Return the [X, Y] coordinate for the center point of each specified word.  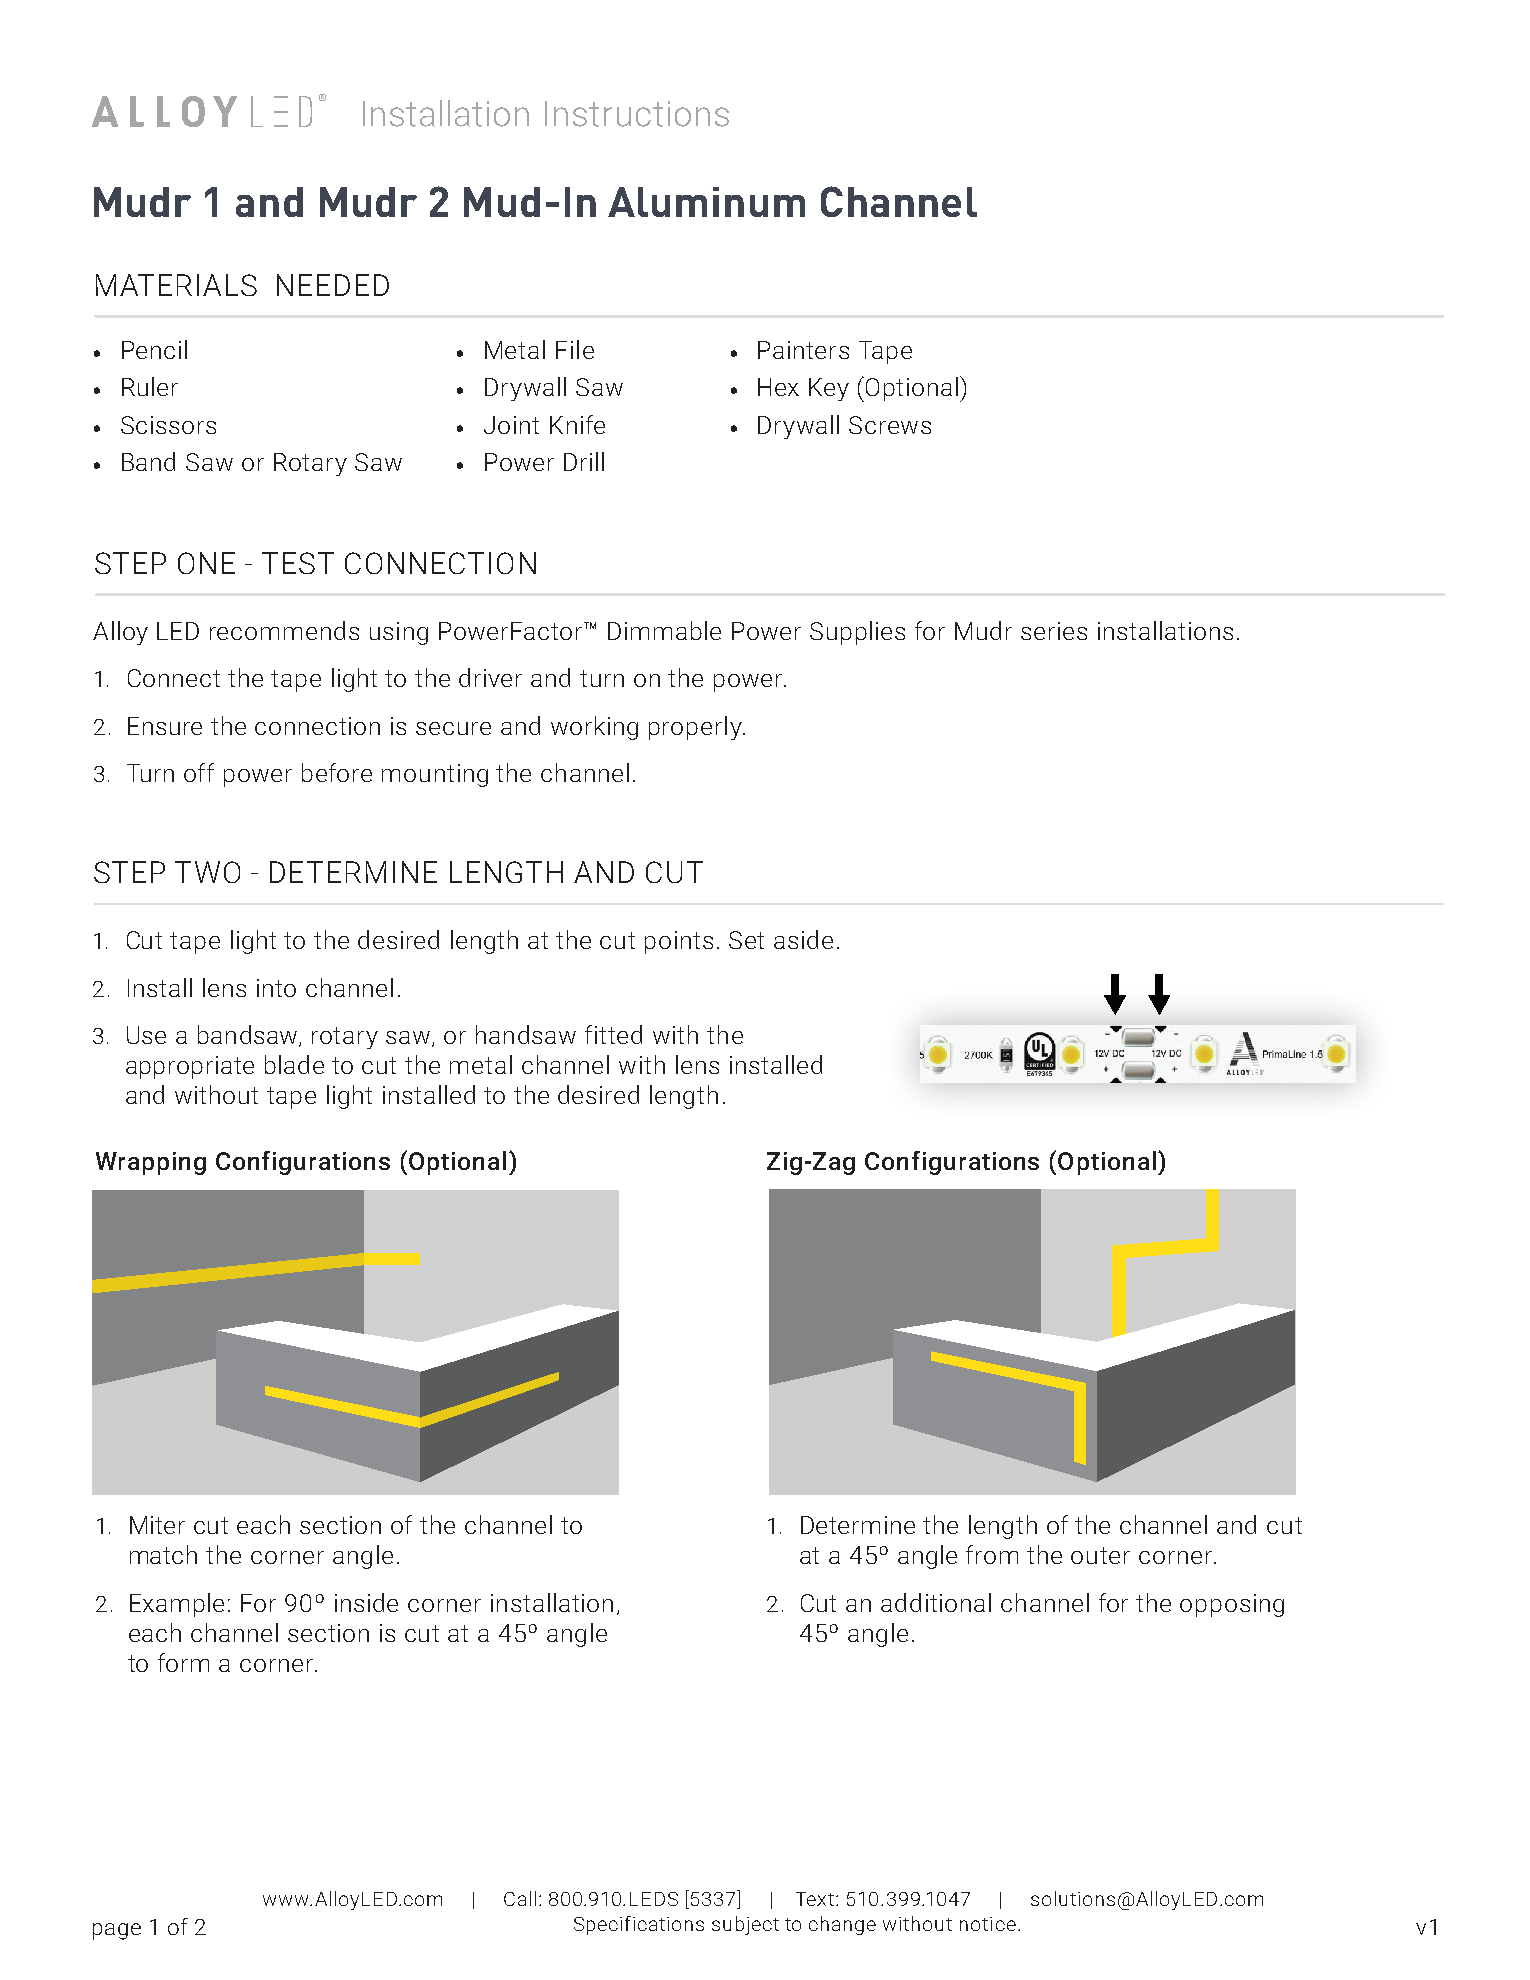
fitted [613, 1034]
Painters [803, 350]
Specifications [639, 1925]
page [117, 1931]
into [276, 988]
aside [803, 939]
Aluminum [706, 202]
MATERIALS [176, 285]
